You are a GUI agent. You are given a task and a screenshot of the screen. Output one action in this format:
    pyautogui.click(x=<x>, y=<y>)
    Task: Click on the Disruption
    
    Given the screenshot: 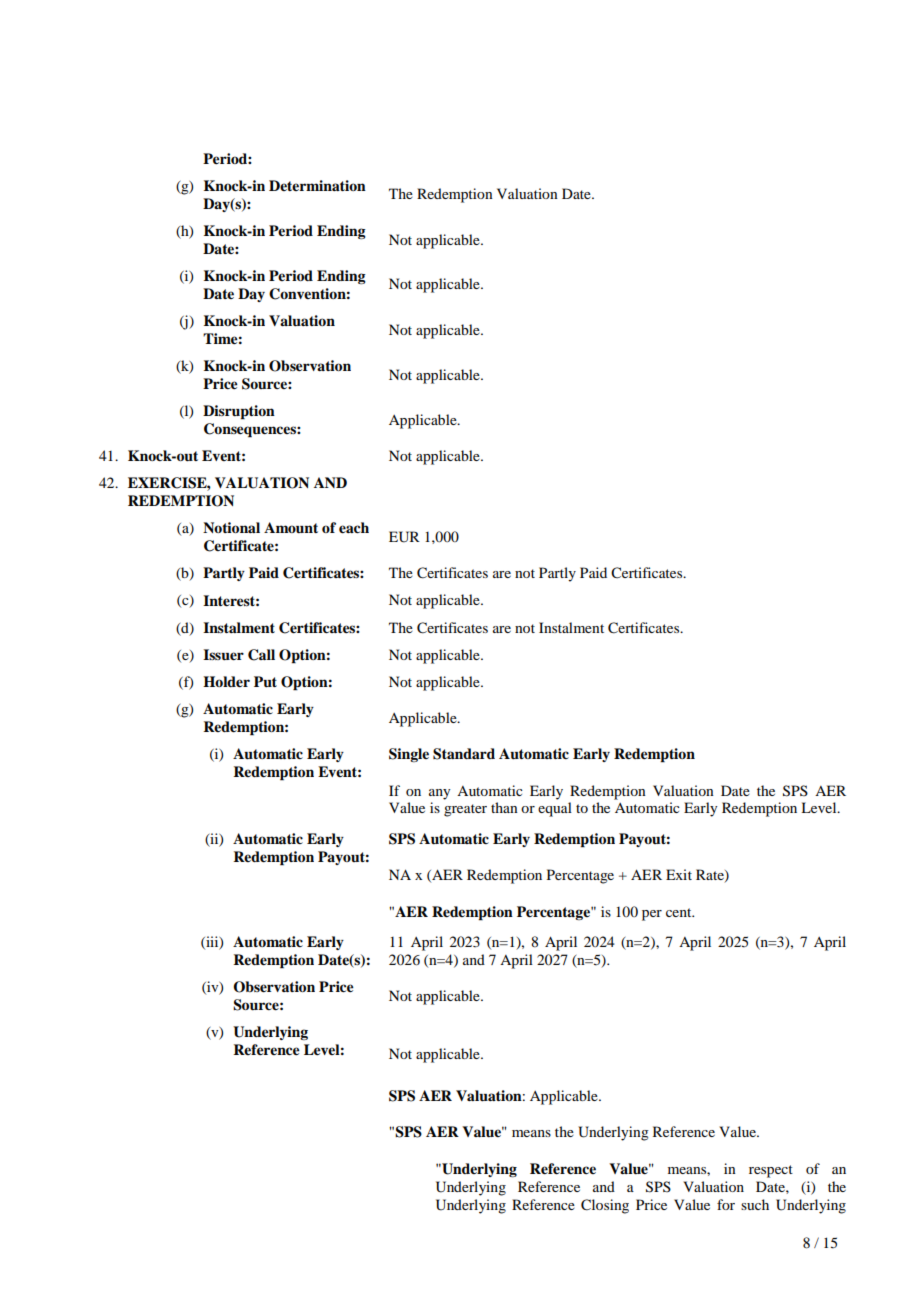 What is the action you would take?
    pyautogui.click(x=239, y=412)
